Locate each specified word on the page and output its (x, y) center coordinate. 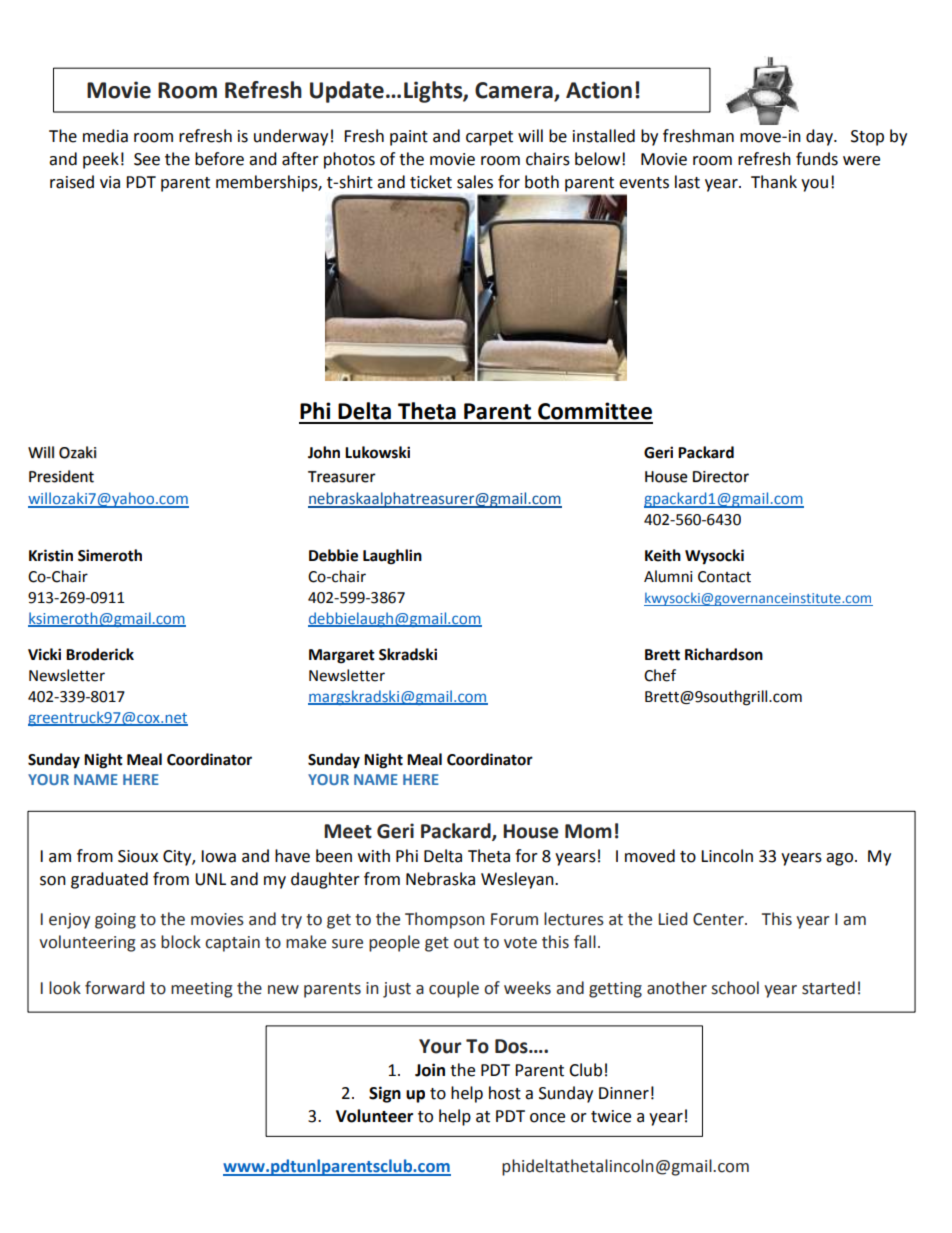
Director (721, 477)
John (324, 452)
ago (841, 859)
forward (114, 988)
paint (409, 138)
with (374, 856)
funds (817, 159)
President (61, 476)
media (105, 136)
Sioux (138, 856)
